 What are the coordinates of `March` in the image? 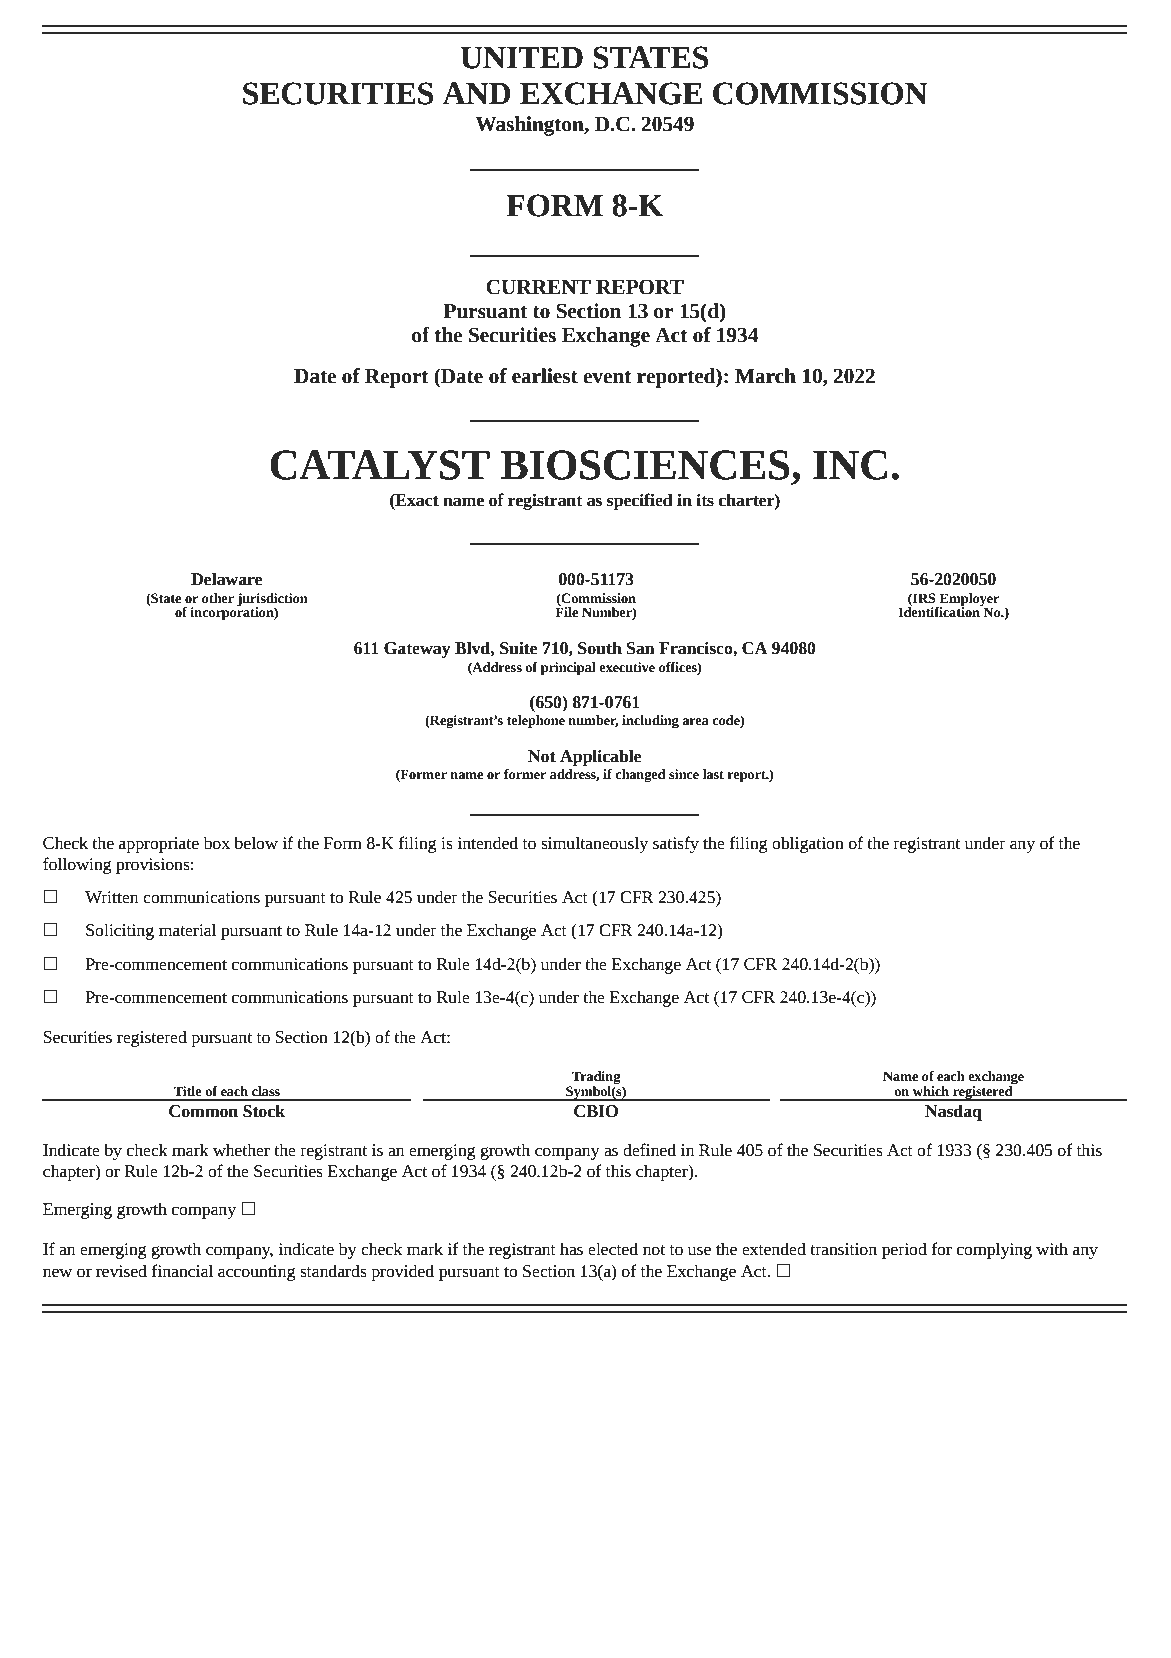 It's located at (765, 376).
